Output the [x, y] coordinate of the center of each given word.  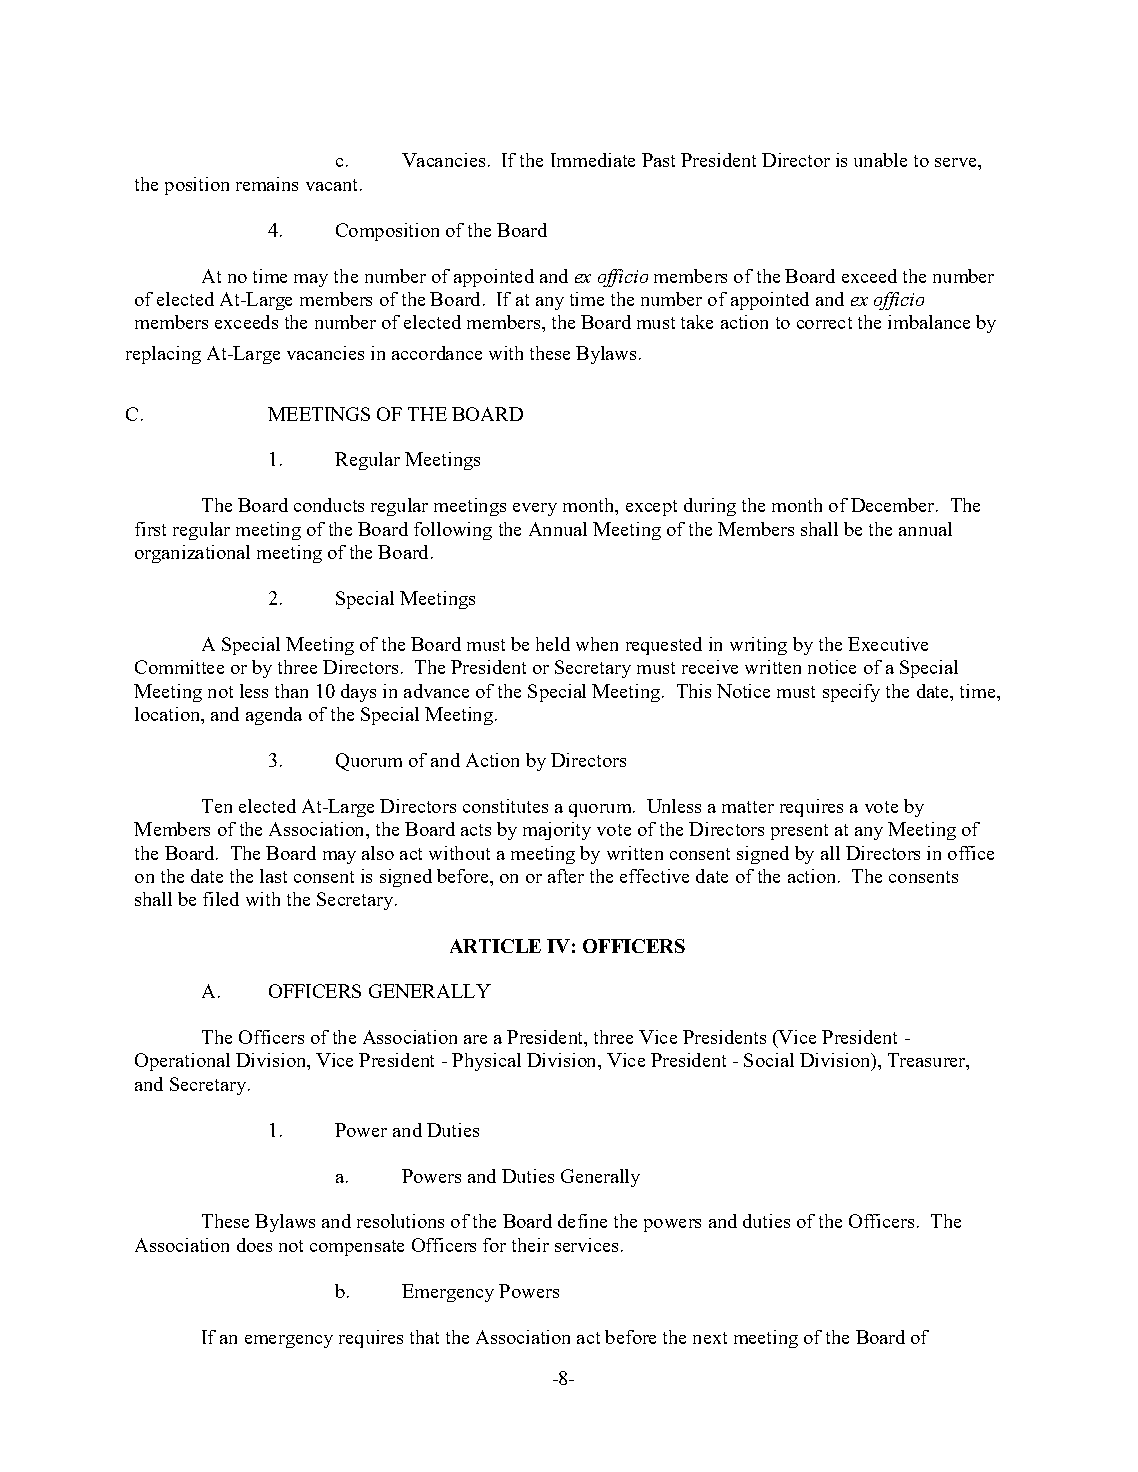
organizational [192, 554]
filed [221, 899]
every [535, 509]
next [710, 1338]
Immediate [593, 160]
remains [267, 184]
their [530, 1245]
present [799, 832]
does [254, 1245]
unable [880, 160]
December [892, 505]
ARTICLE [495, 946]
